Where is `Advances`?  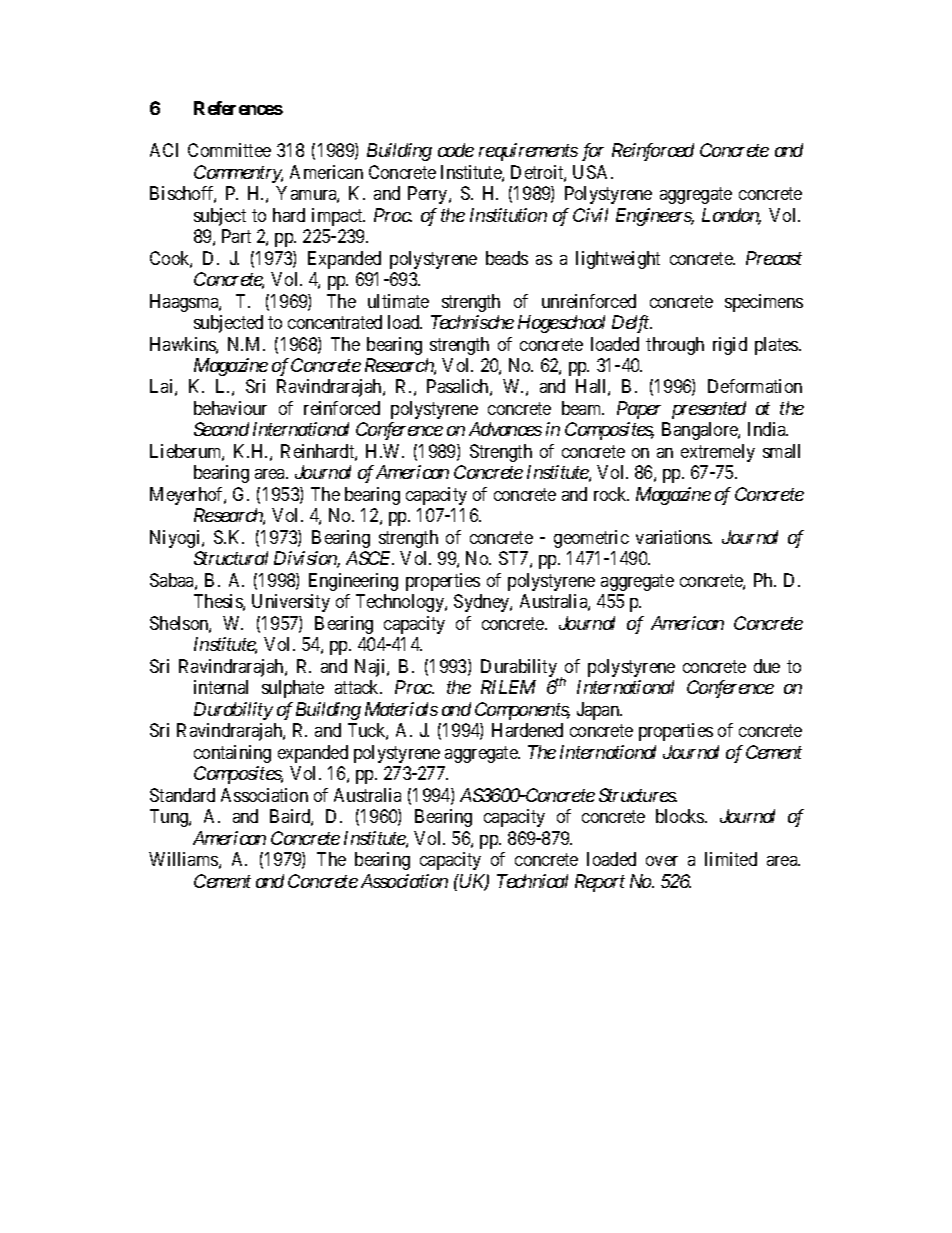
Advances is located at coordinates (505, 429).
